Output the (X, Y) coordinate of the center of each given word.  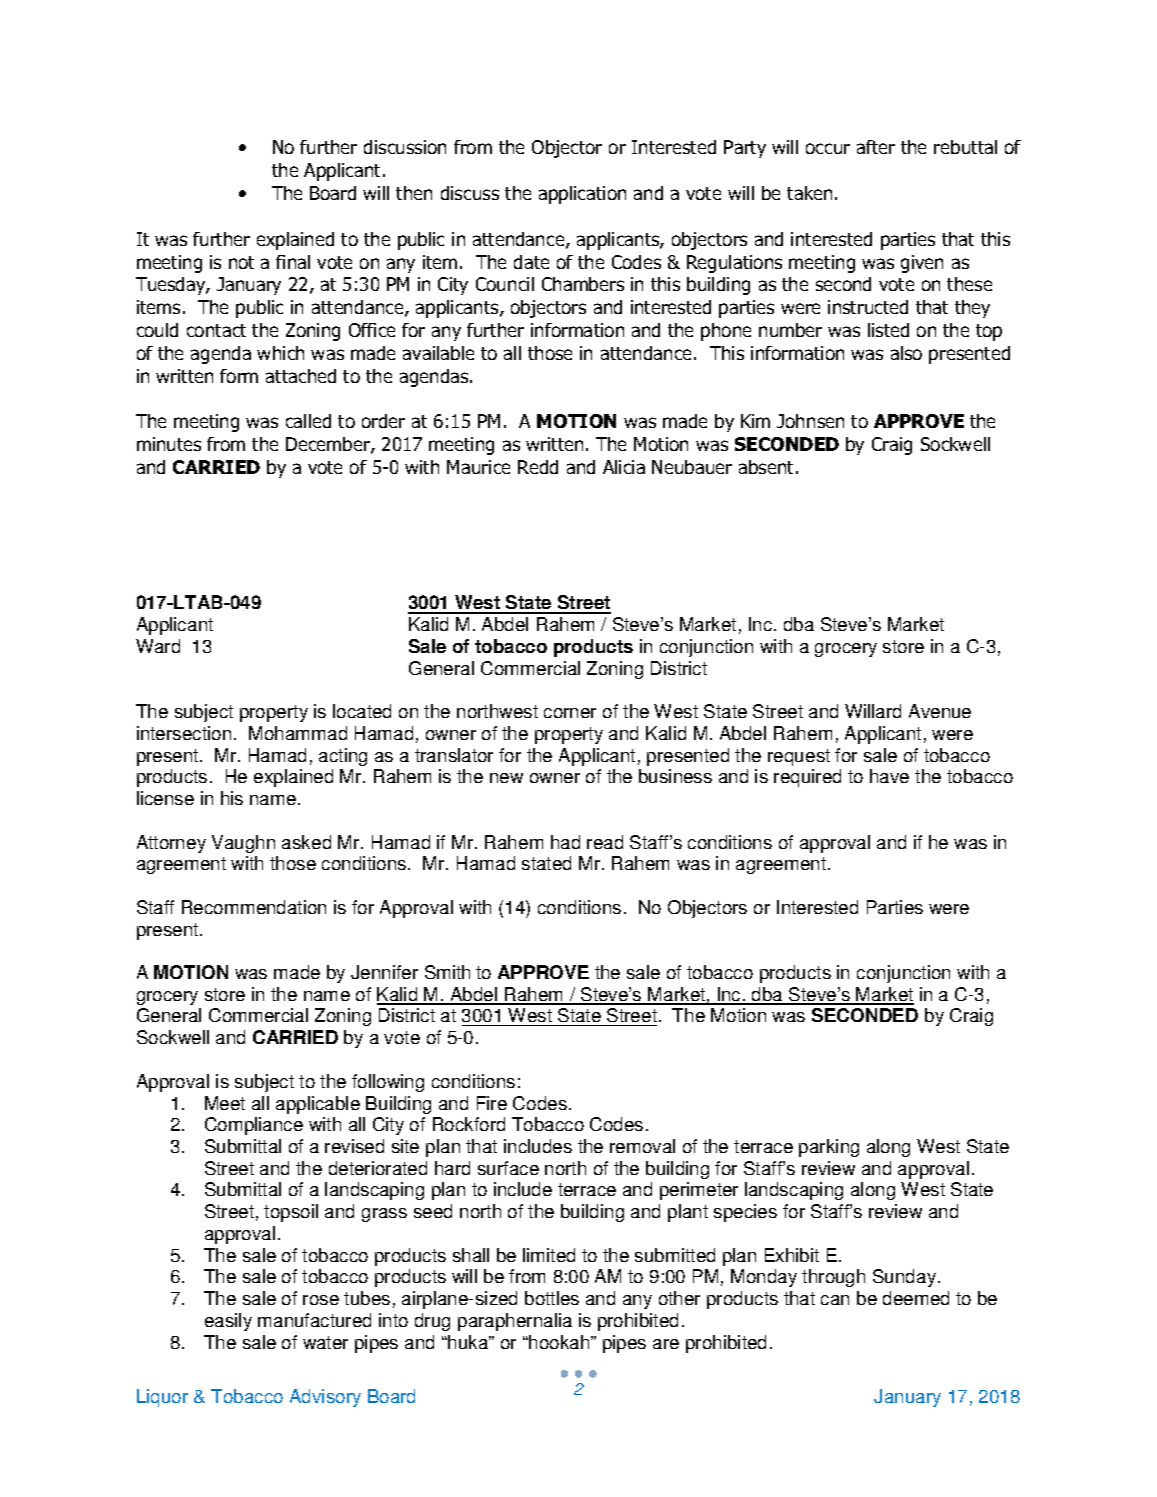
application (582, 195)
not (241, 262)
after (876, 147)
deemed (916, 1298)
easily (228, 1322)
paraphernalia (515, 1322)
